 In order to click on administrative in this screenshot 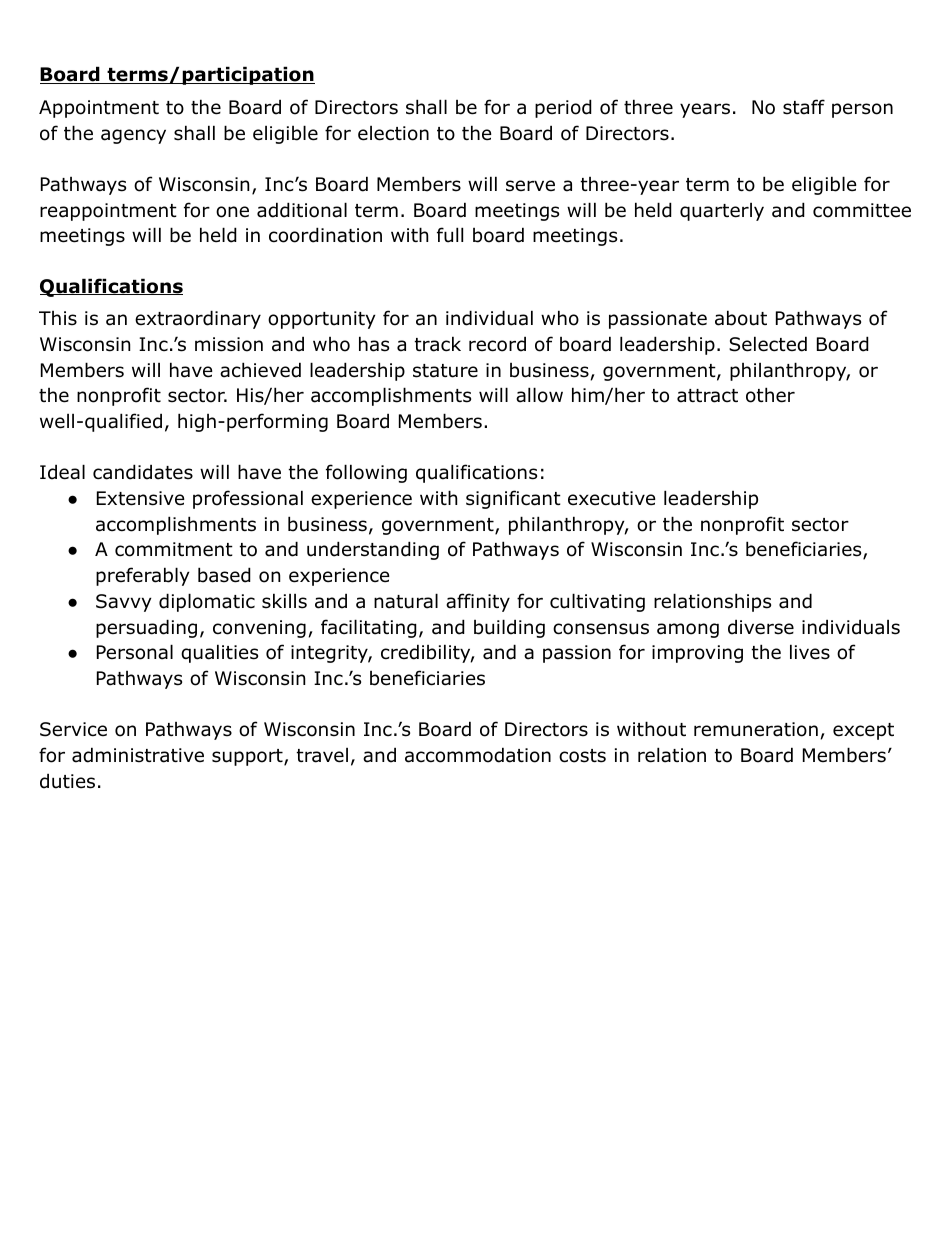, I will do `click(138, 755)`.
